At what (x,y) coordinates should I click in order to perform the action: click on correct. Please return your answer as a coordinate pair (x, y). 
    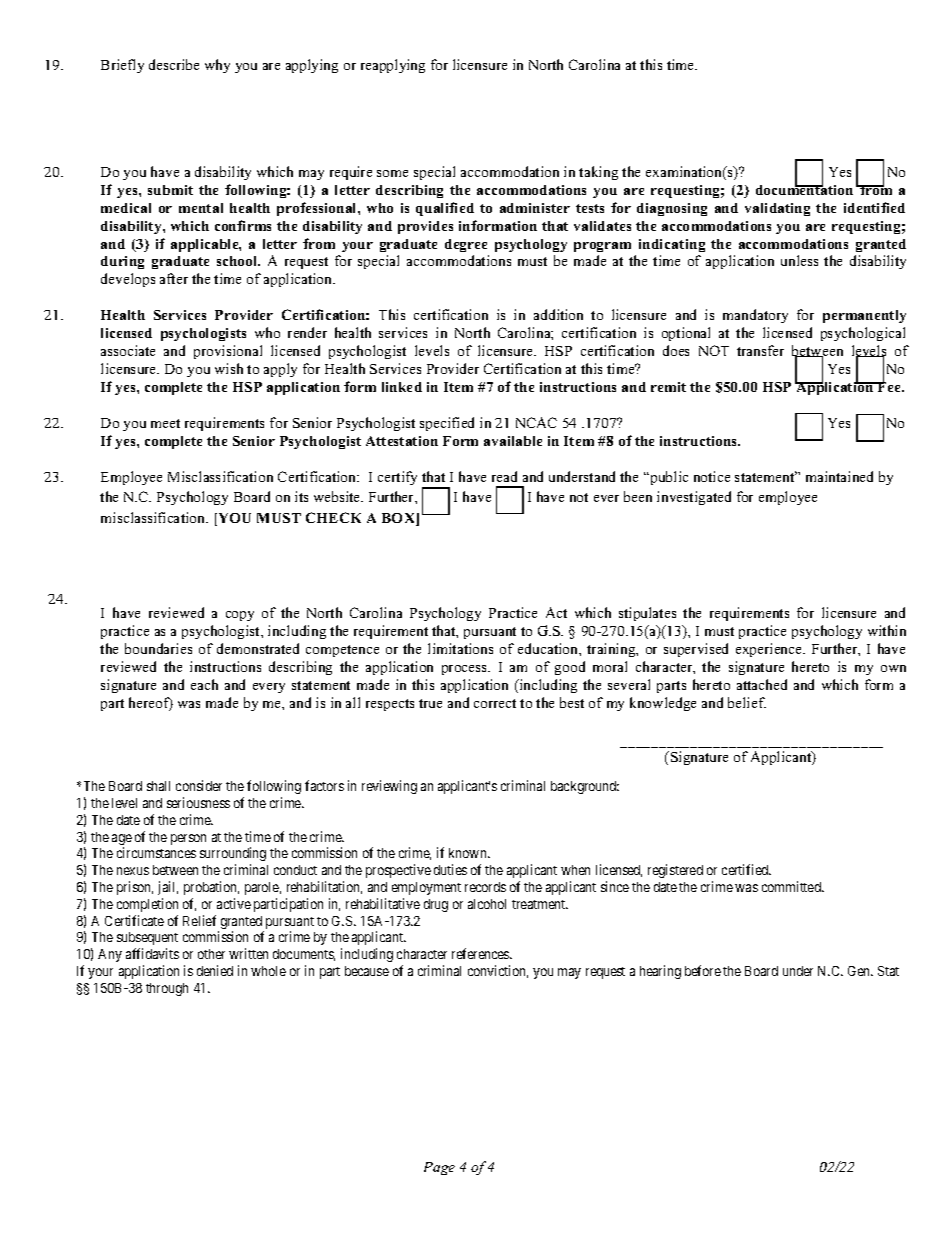
    Looking at the image, I should click on (495, 703).
